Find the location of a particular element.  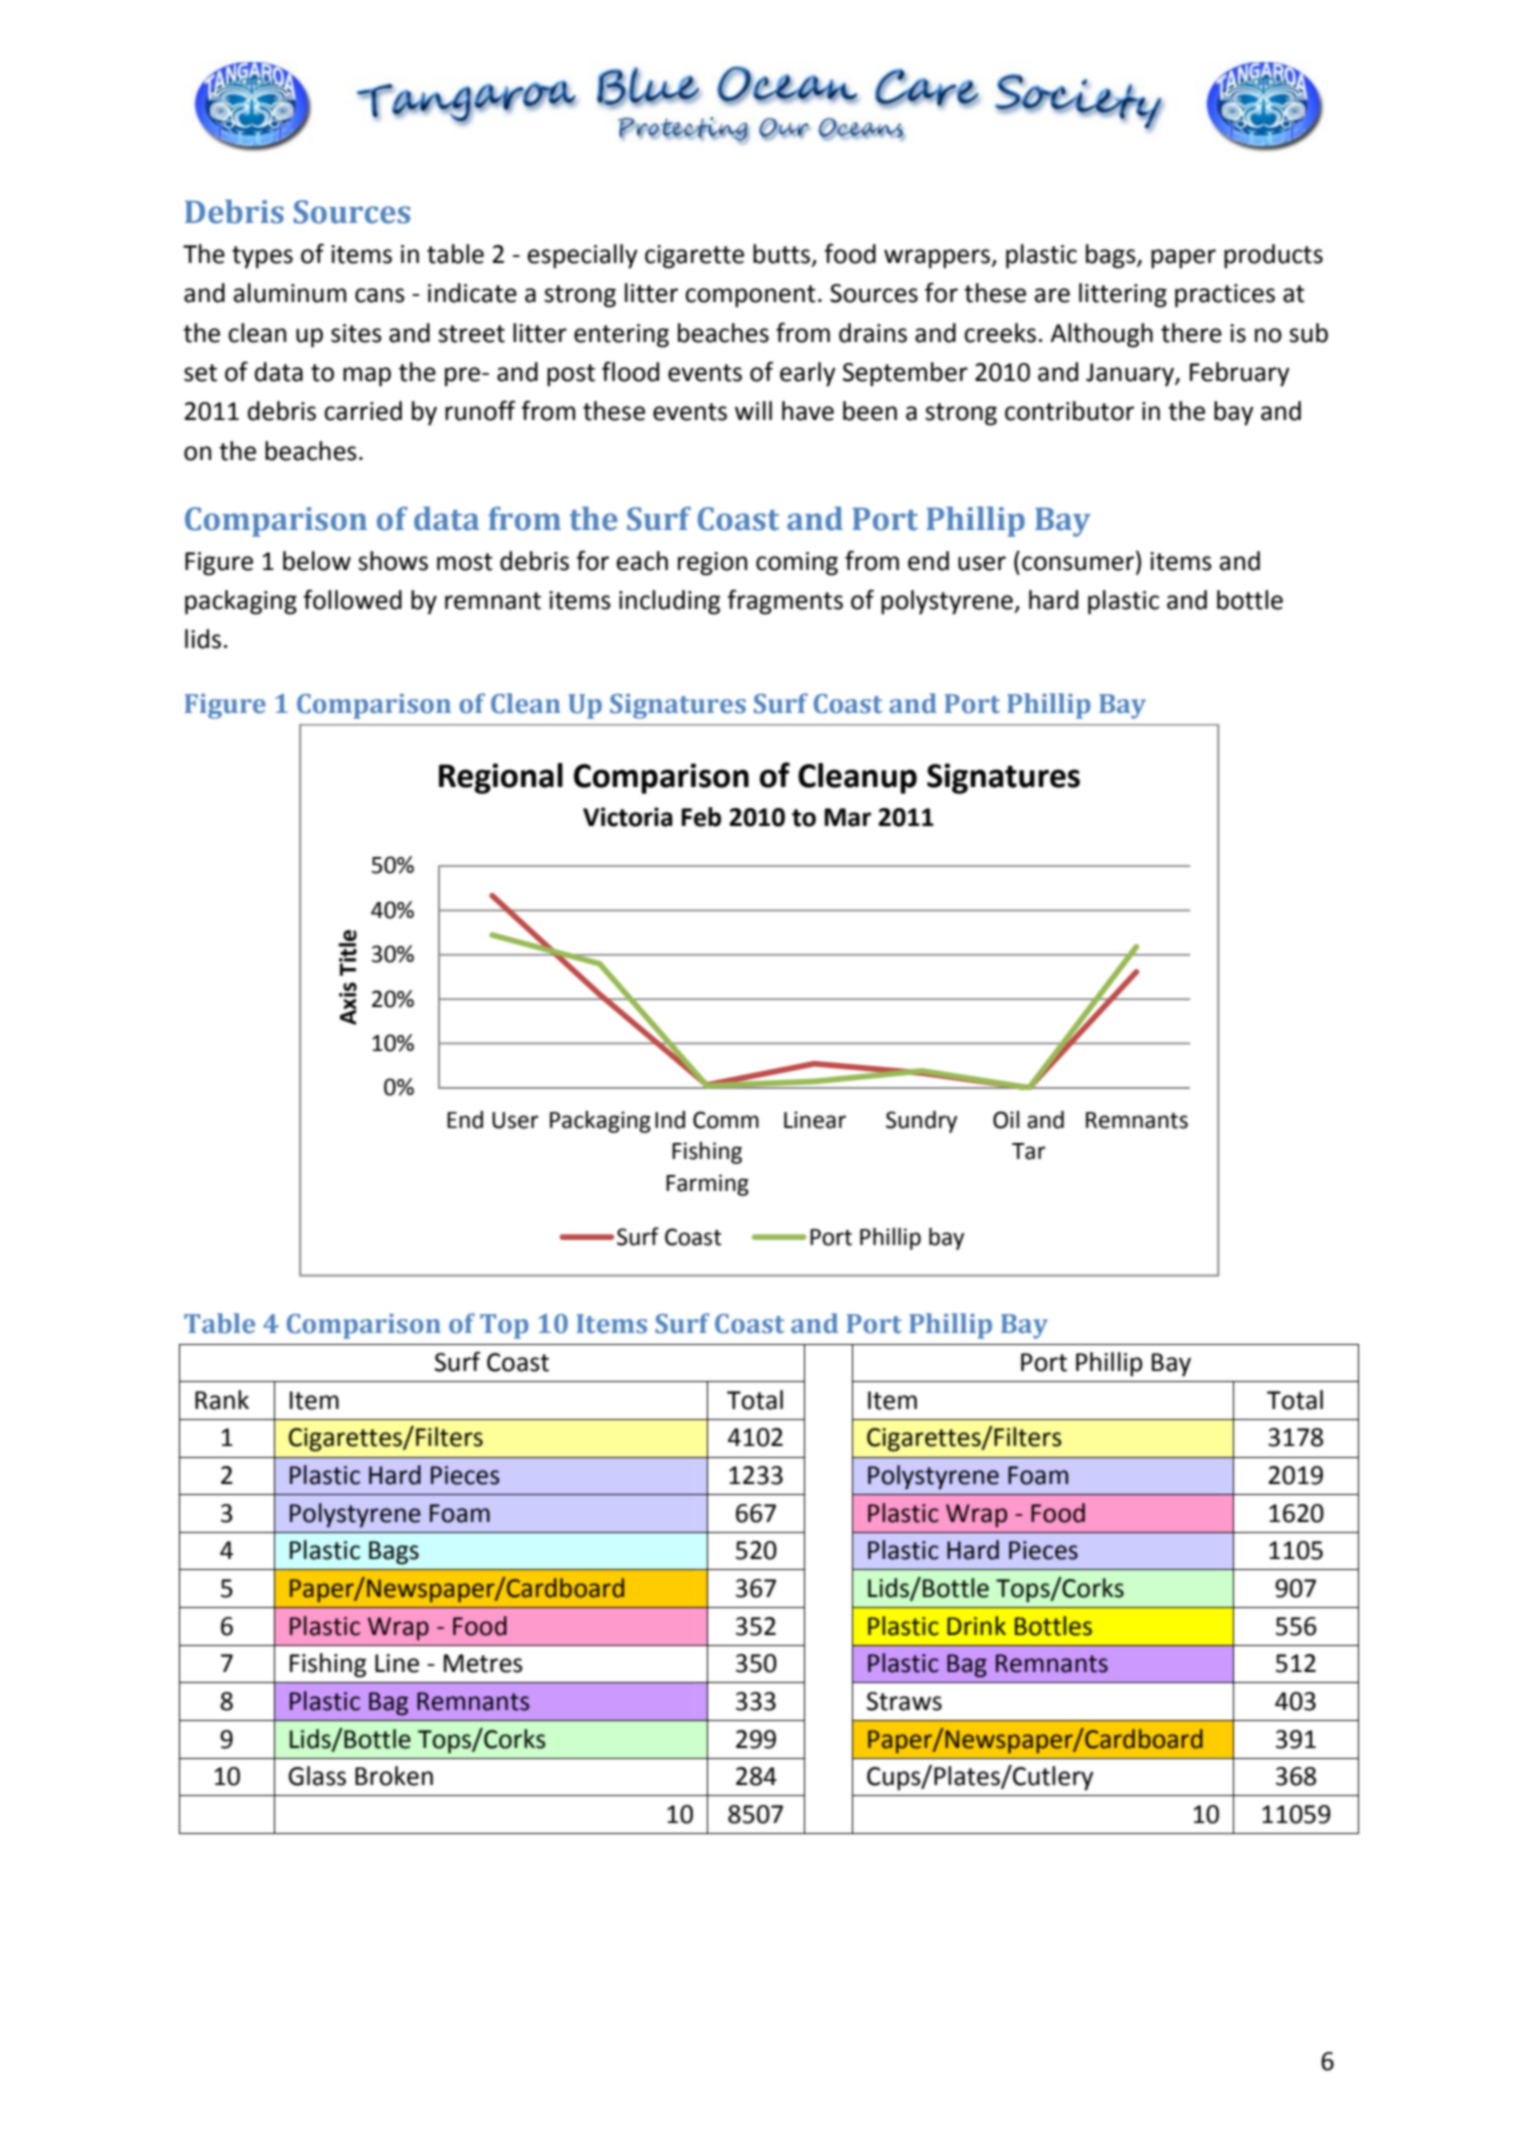

Comm is located at coordinates (726, 1120).
